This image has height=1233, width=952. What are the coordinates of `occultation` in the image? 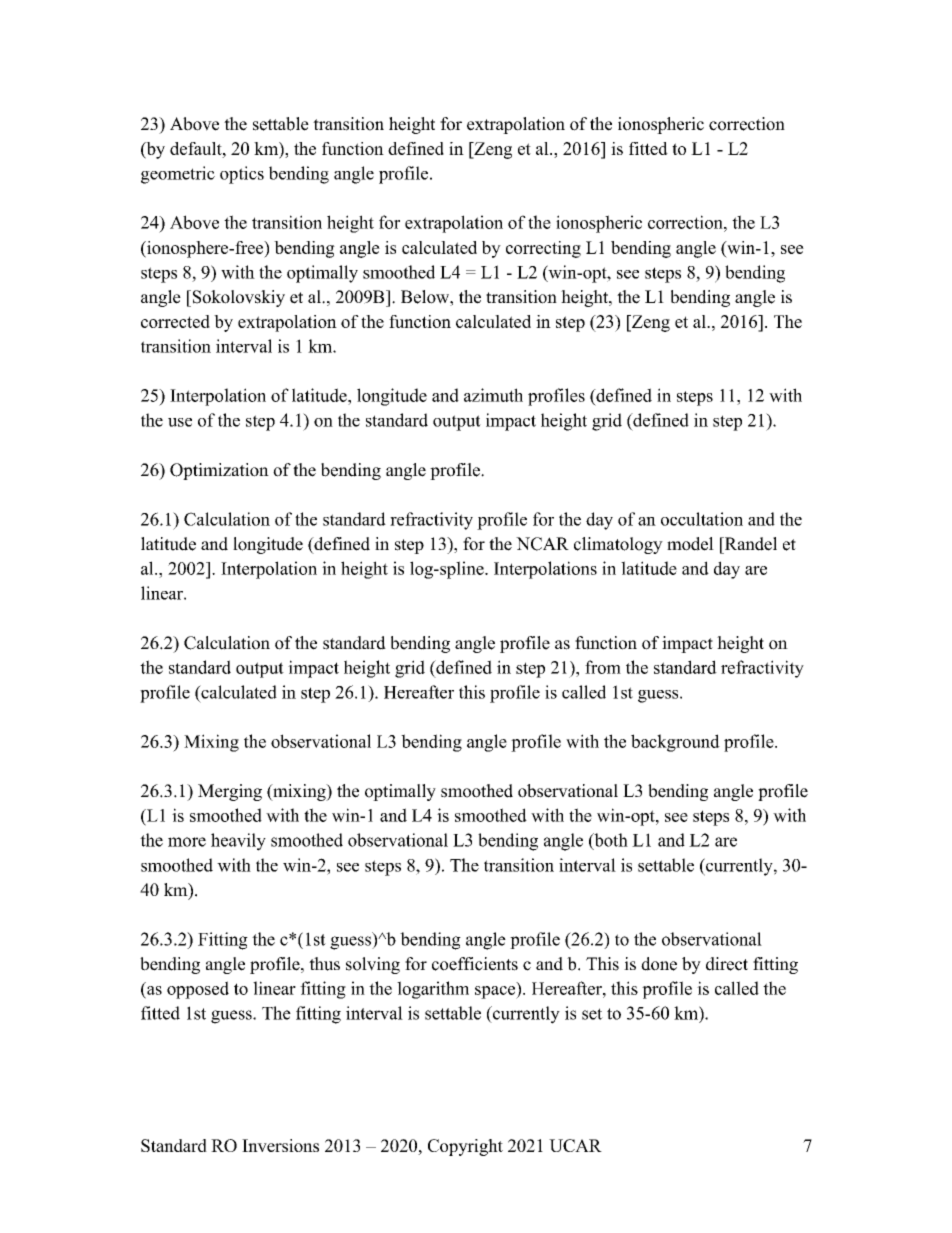 It's located at (702, 519).
